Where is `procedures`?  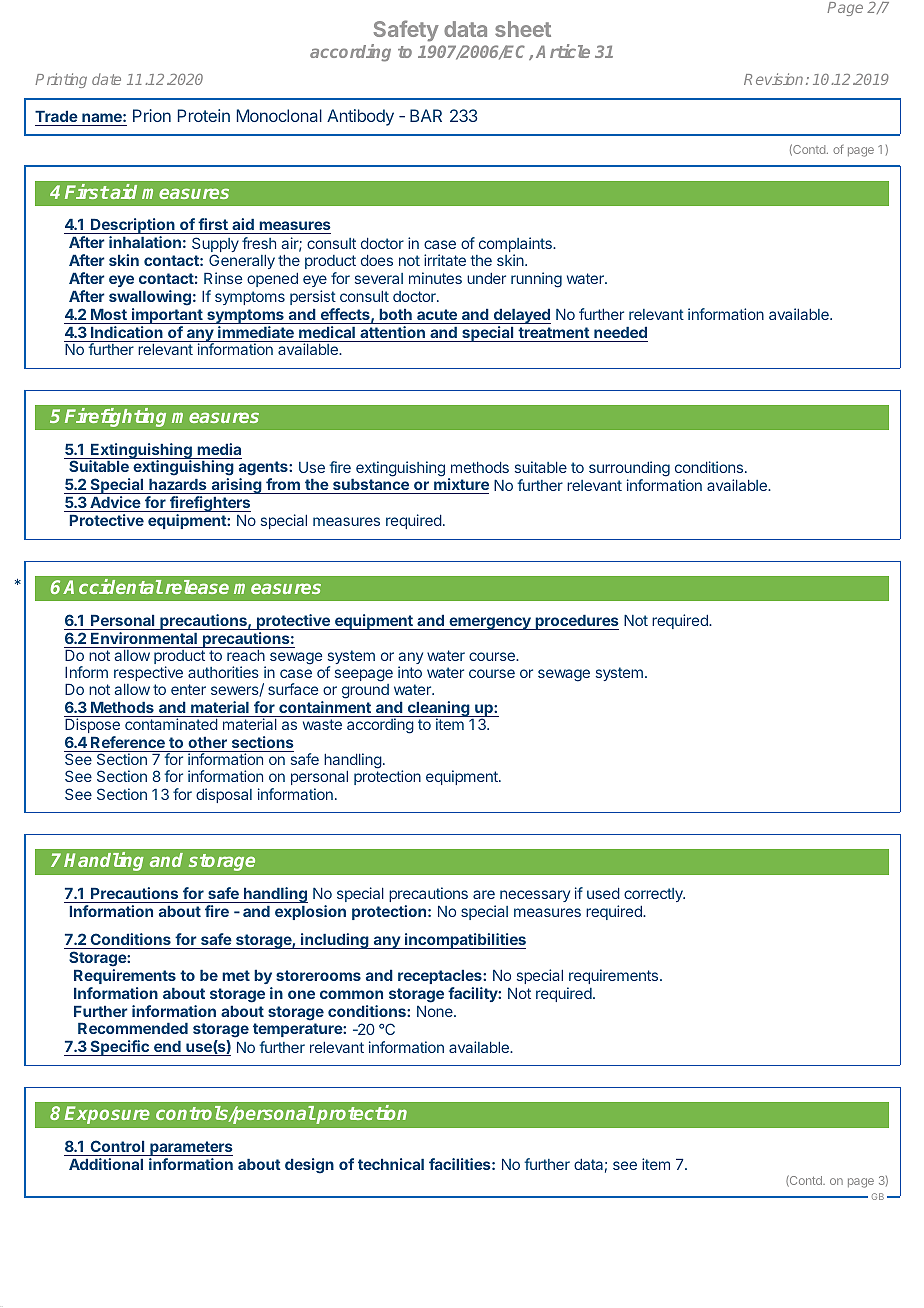
procedures is located at coordinates (576, 622).
